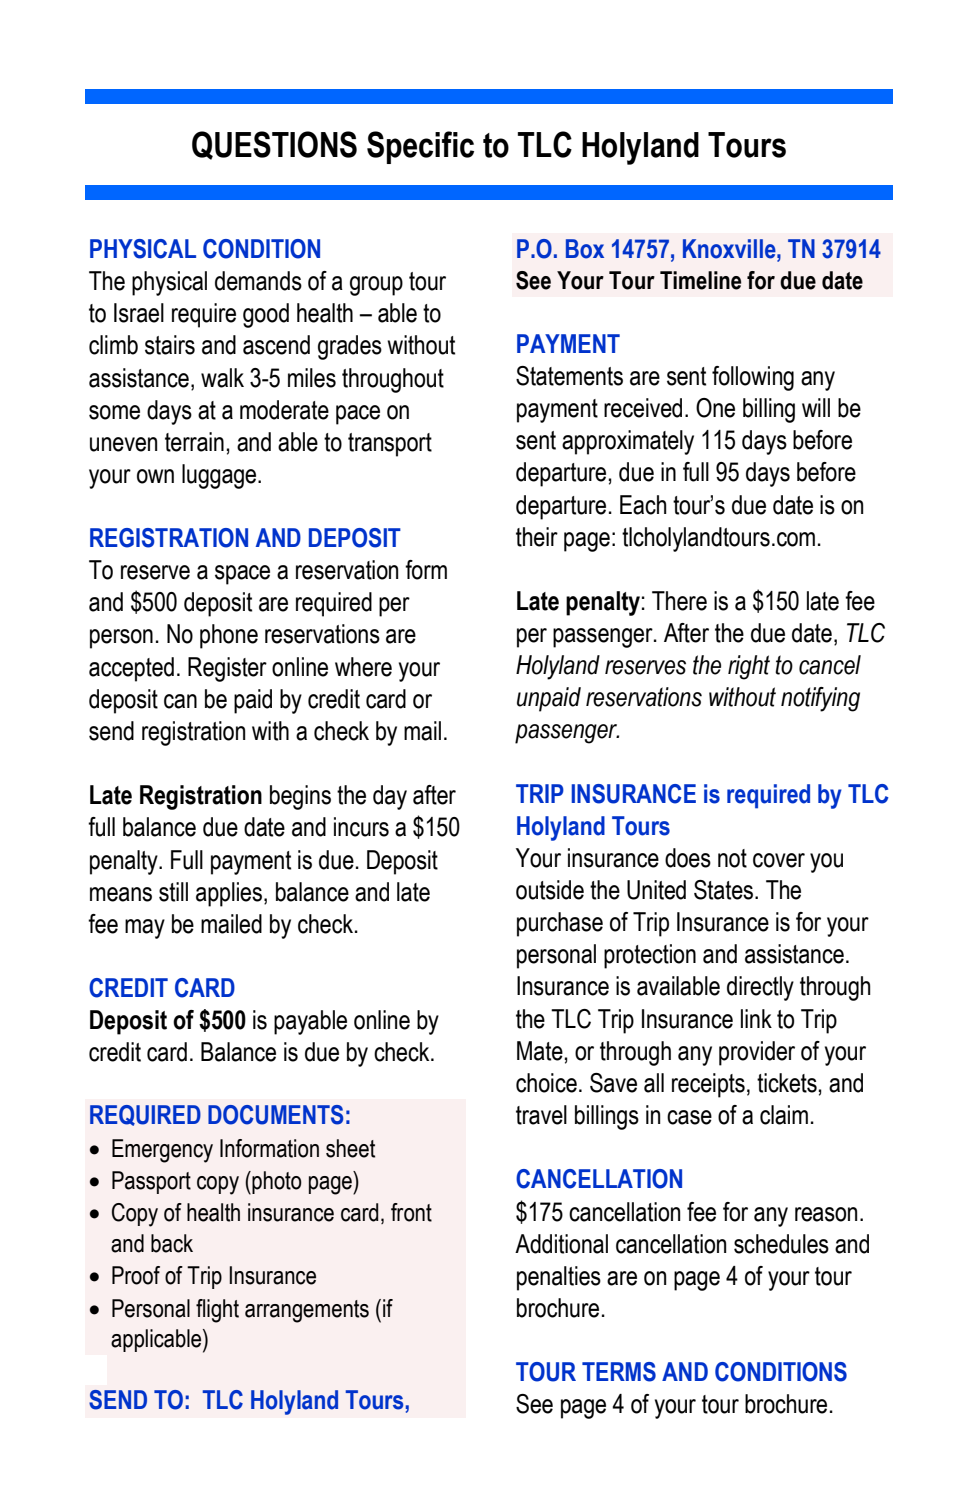 This document has width=978, height=1512. I want to click on Timeline, so click(700, 280).
